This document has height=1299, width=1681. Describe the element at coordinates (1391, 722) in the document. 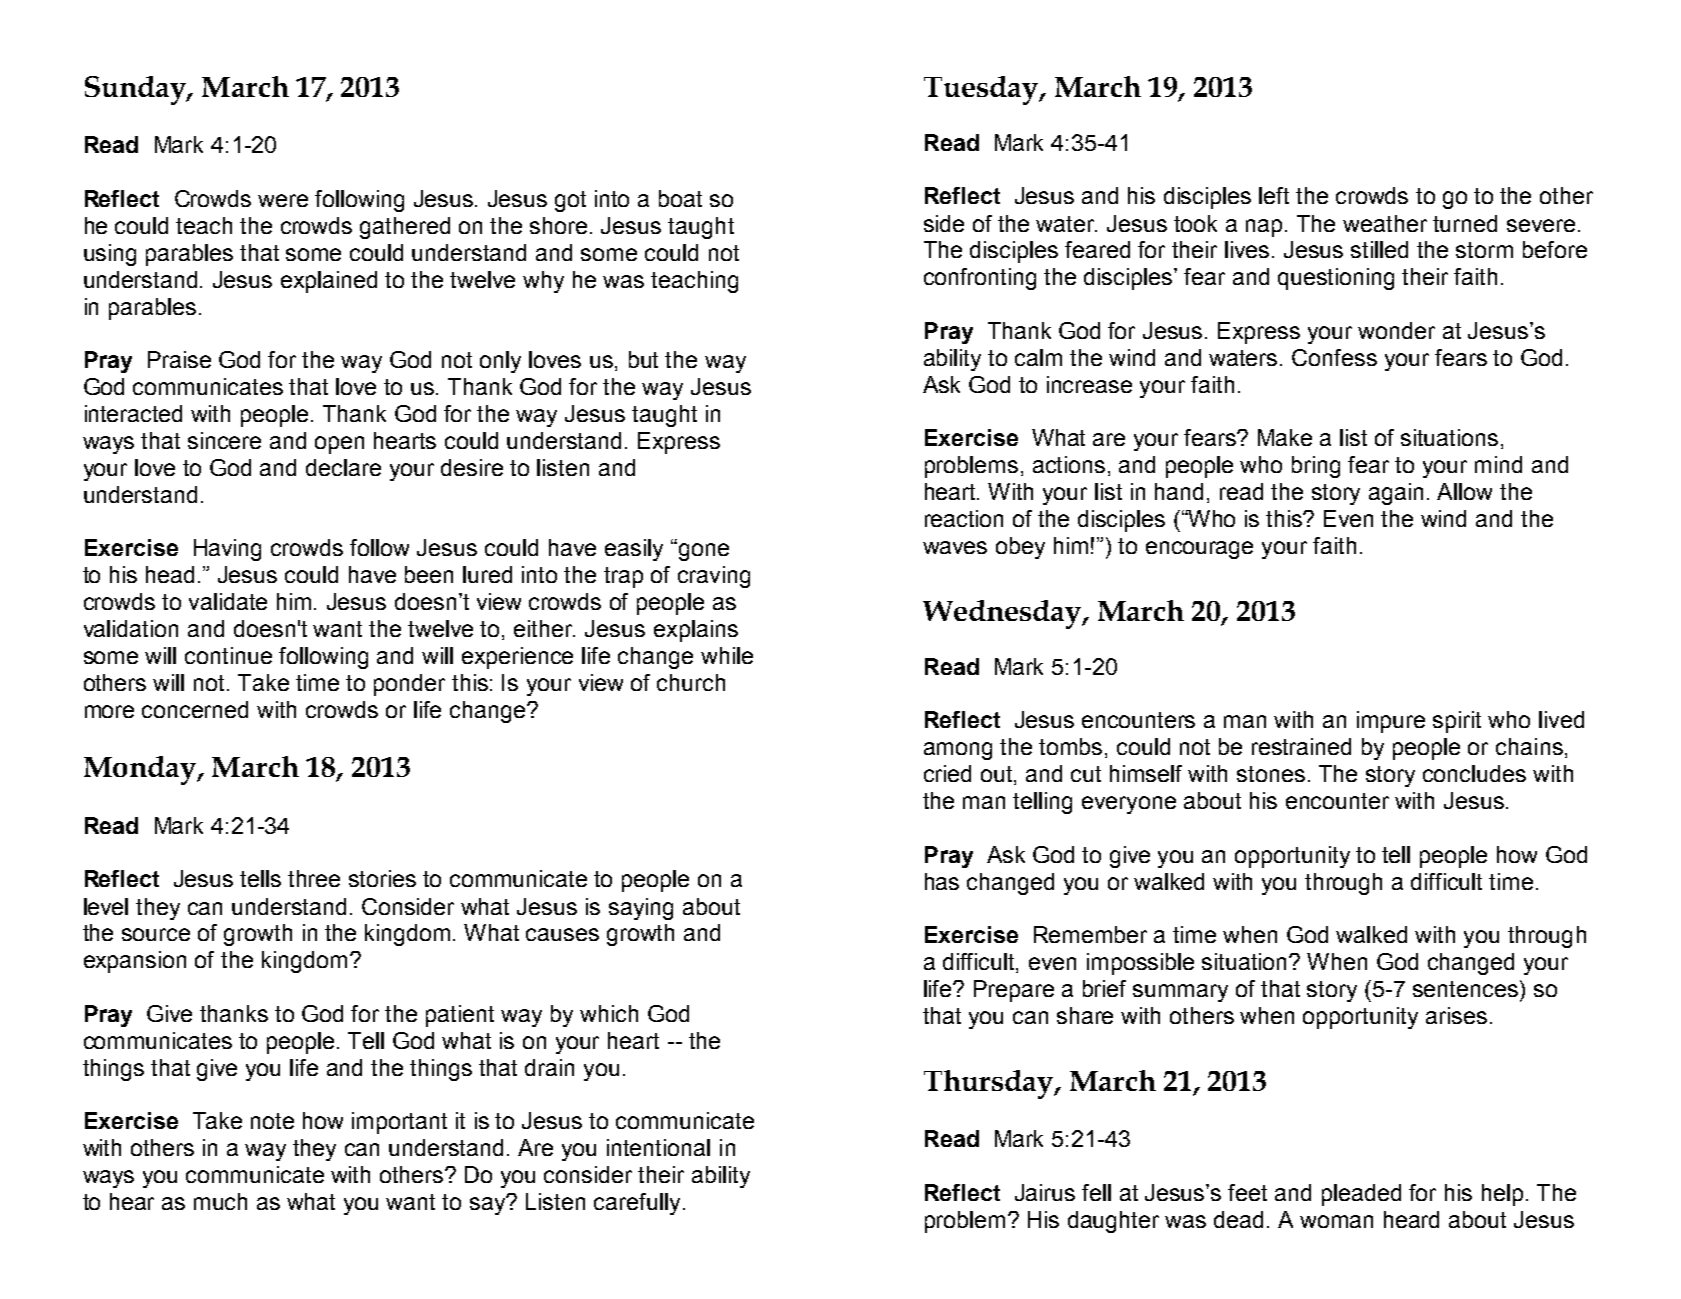

I see `impure` at that location.
